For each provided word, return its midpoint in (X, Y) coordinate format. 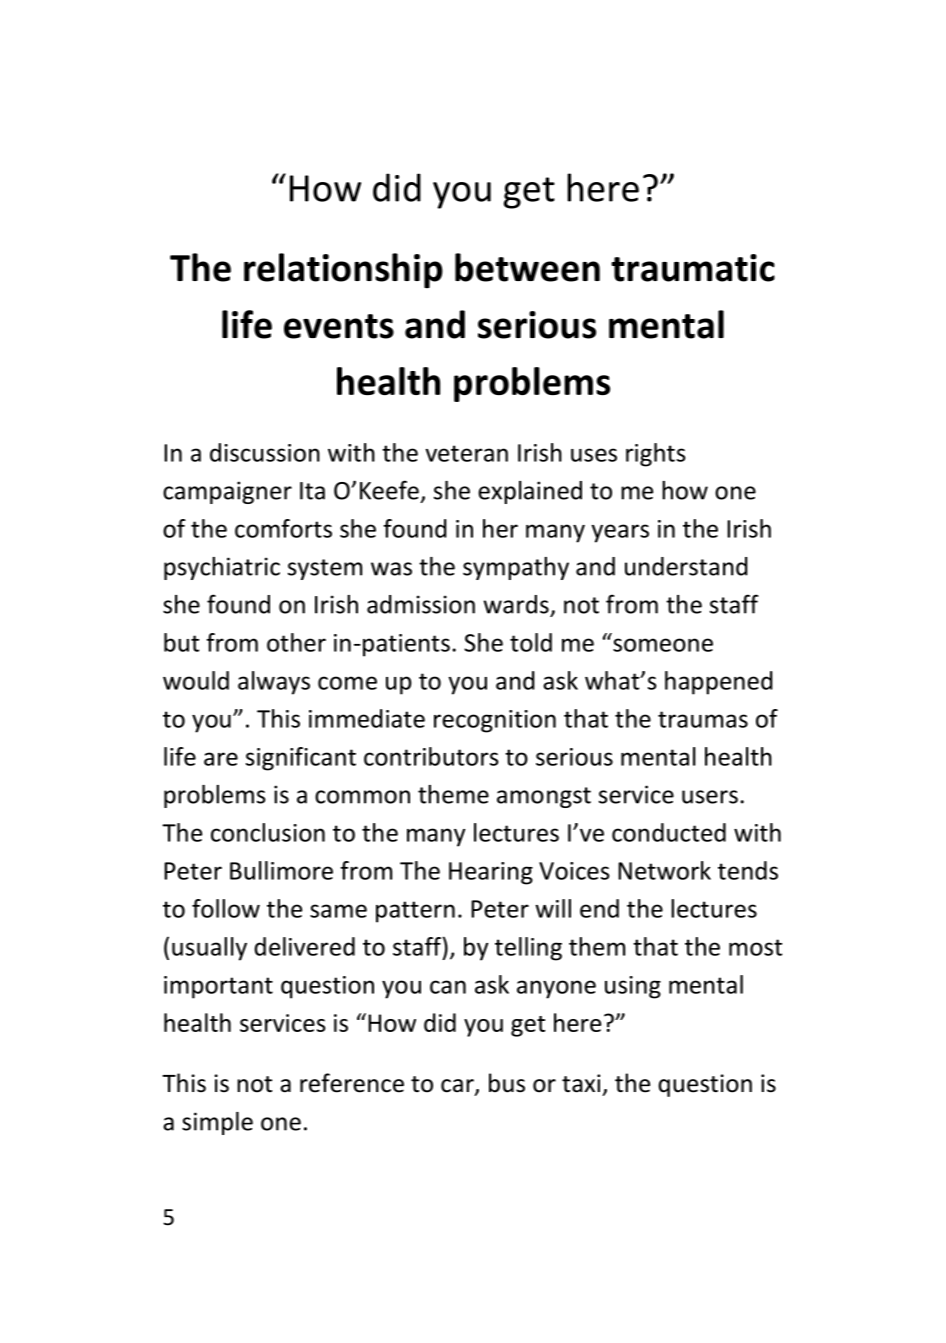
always (274, 683)
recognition (495, 721)
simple (217, 1123)
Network (664, 870)
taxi (581, 1083)
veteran (466, 453)
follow (226, 908)
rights (655, 455)
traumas (703, 719)
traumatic (693, 268)
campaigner (227, 492)
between (527, 267)
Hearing (491, 873)
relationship (343, 270)
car (458, 1087)
